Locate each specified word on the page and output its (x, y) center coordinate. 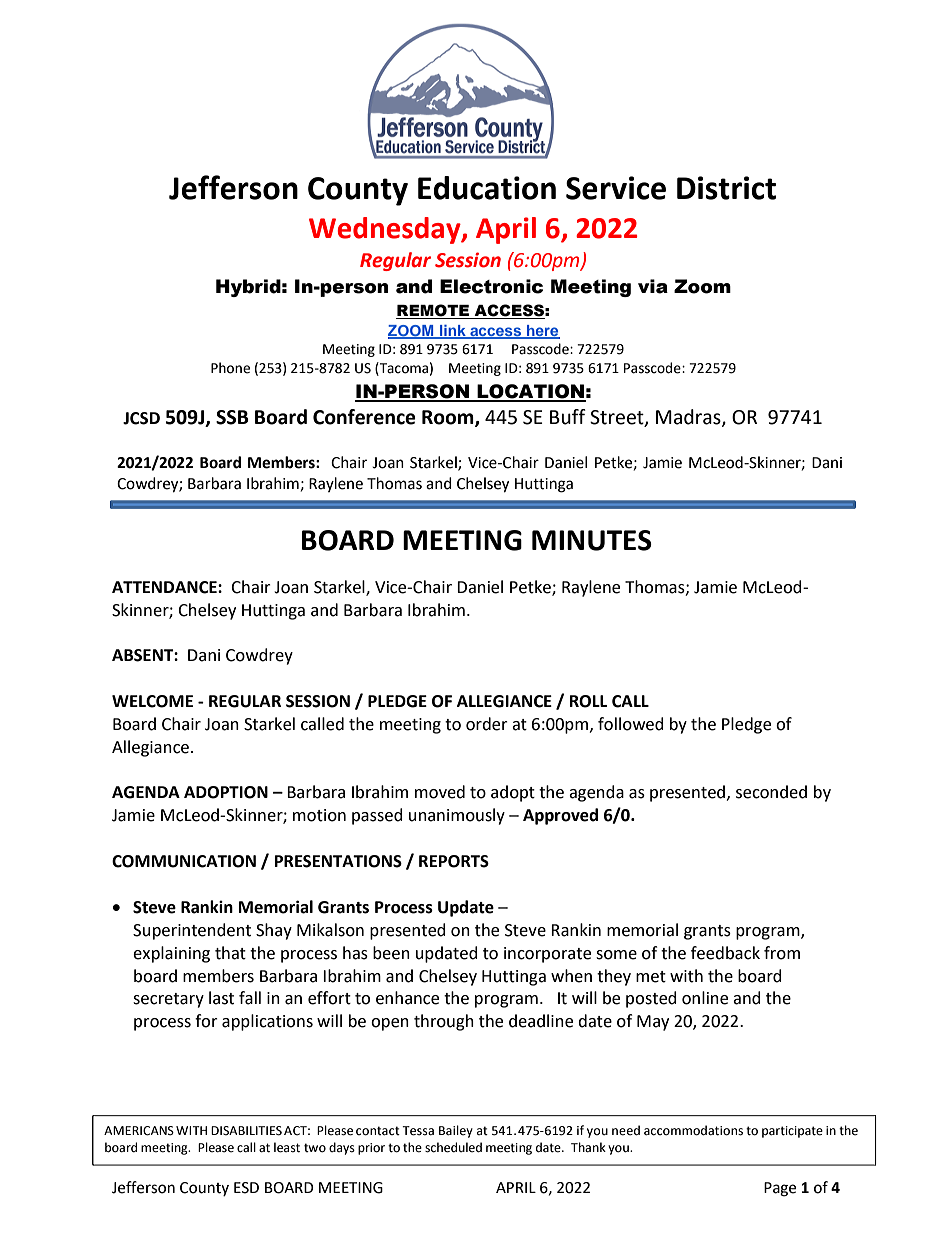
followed (631, 724)
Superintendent (192, 931)
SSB (232, 417)
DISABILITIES (246, 1131)
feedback (725, 953)
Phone (230, 368)
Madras (689, 418)
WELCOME (152, 701)
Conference (364, 417)
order (487, 724)
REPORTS (454, 861)
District (726, 188)
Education (487, 188)
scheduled (453, 1147)
